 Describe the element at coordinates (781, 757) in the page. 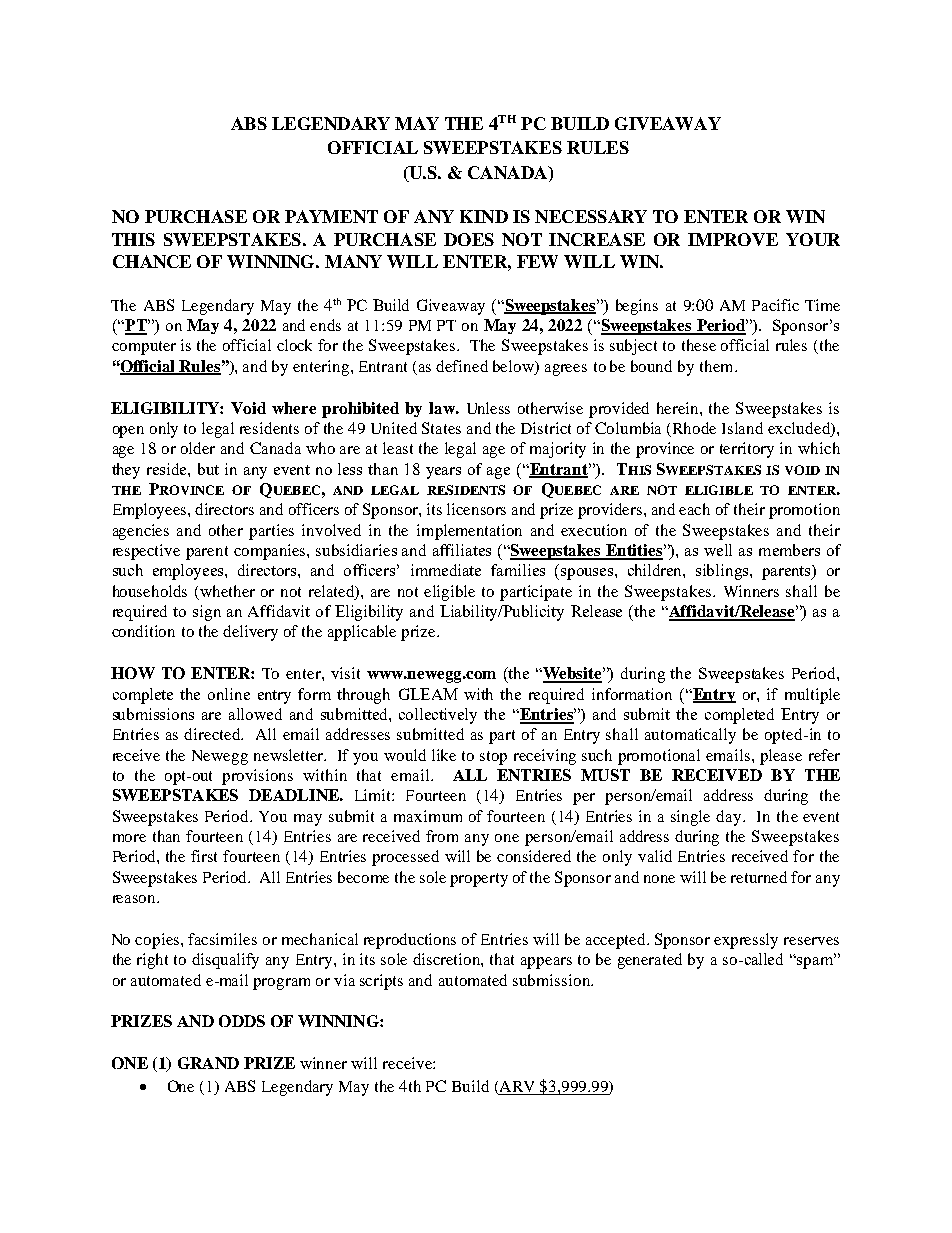

I see `please` at that location.
